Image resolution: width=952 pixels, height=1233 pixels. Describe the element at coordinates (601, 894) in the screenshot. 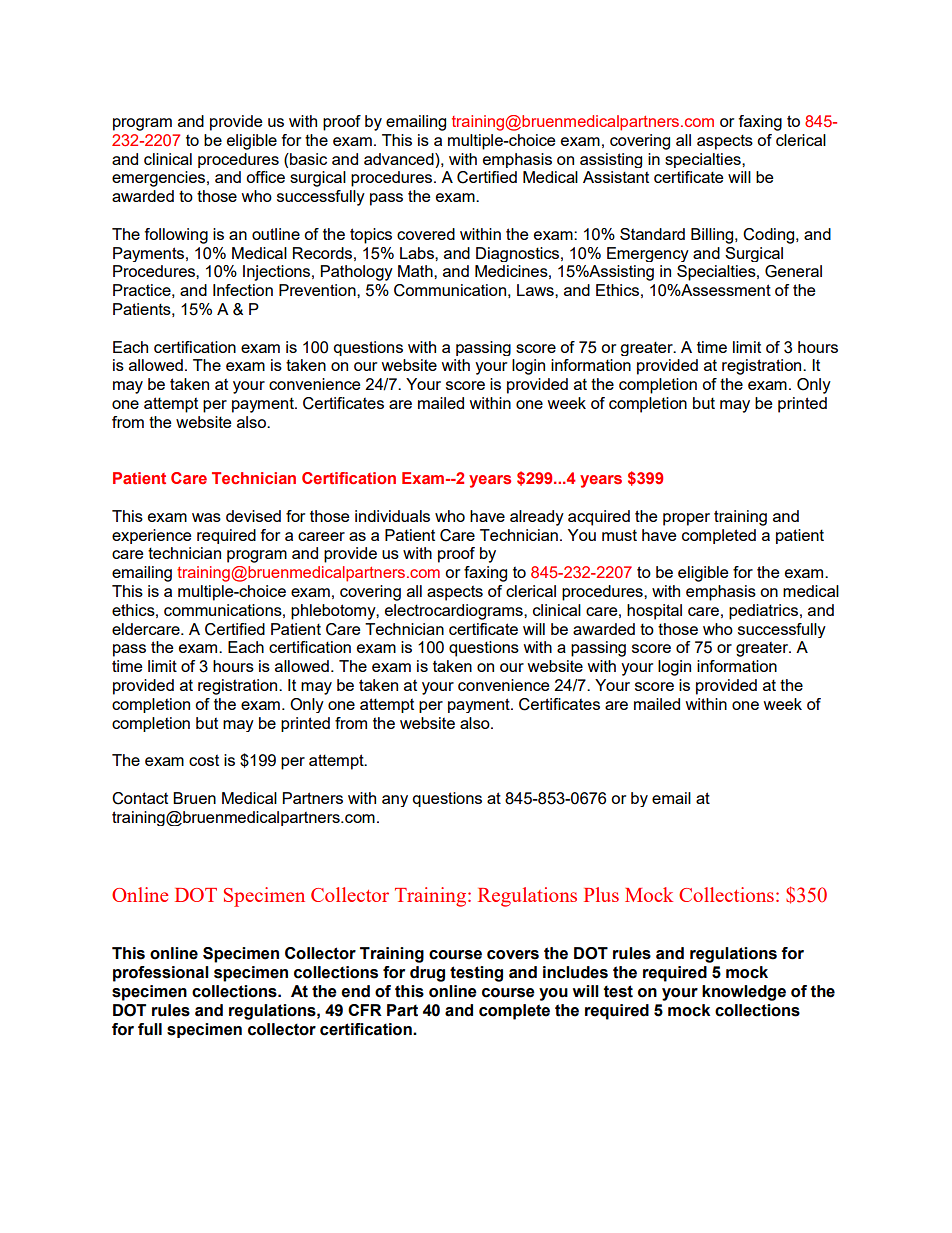

I see `Plus` at that location.
